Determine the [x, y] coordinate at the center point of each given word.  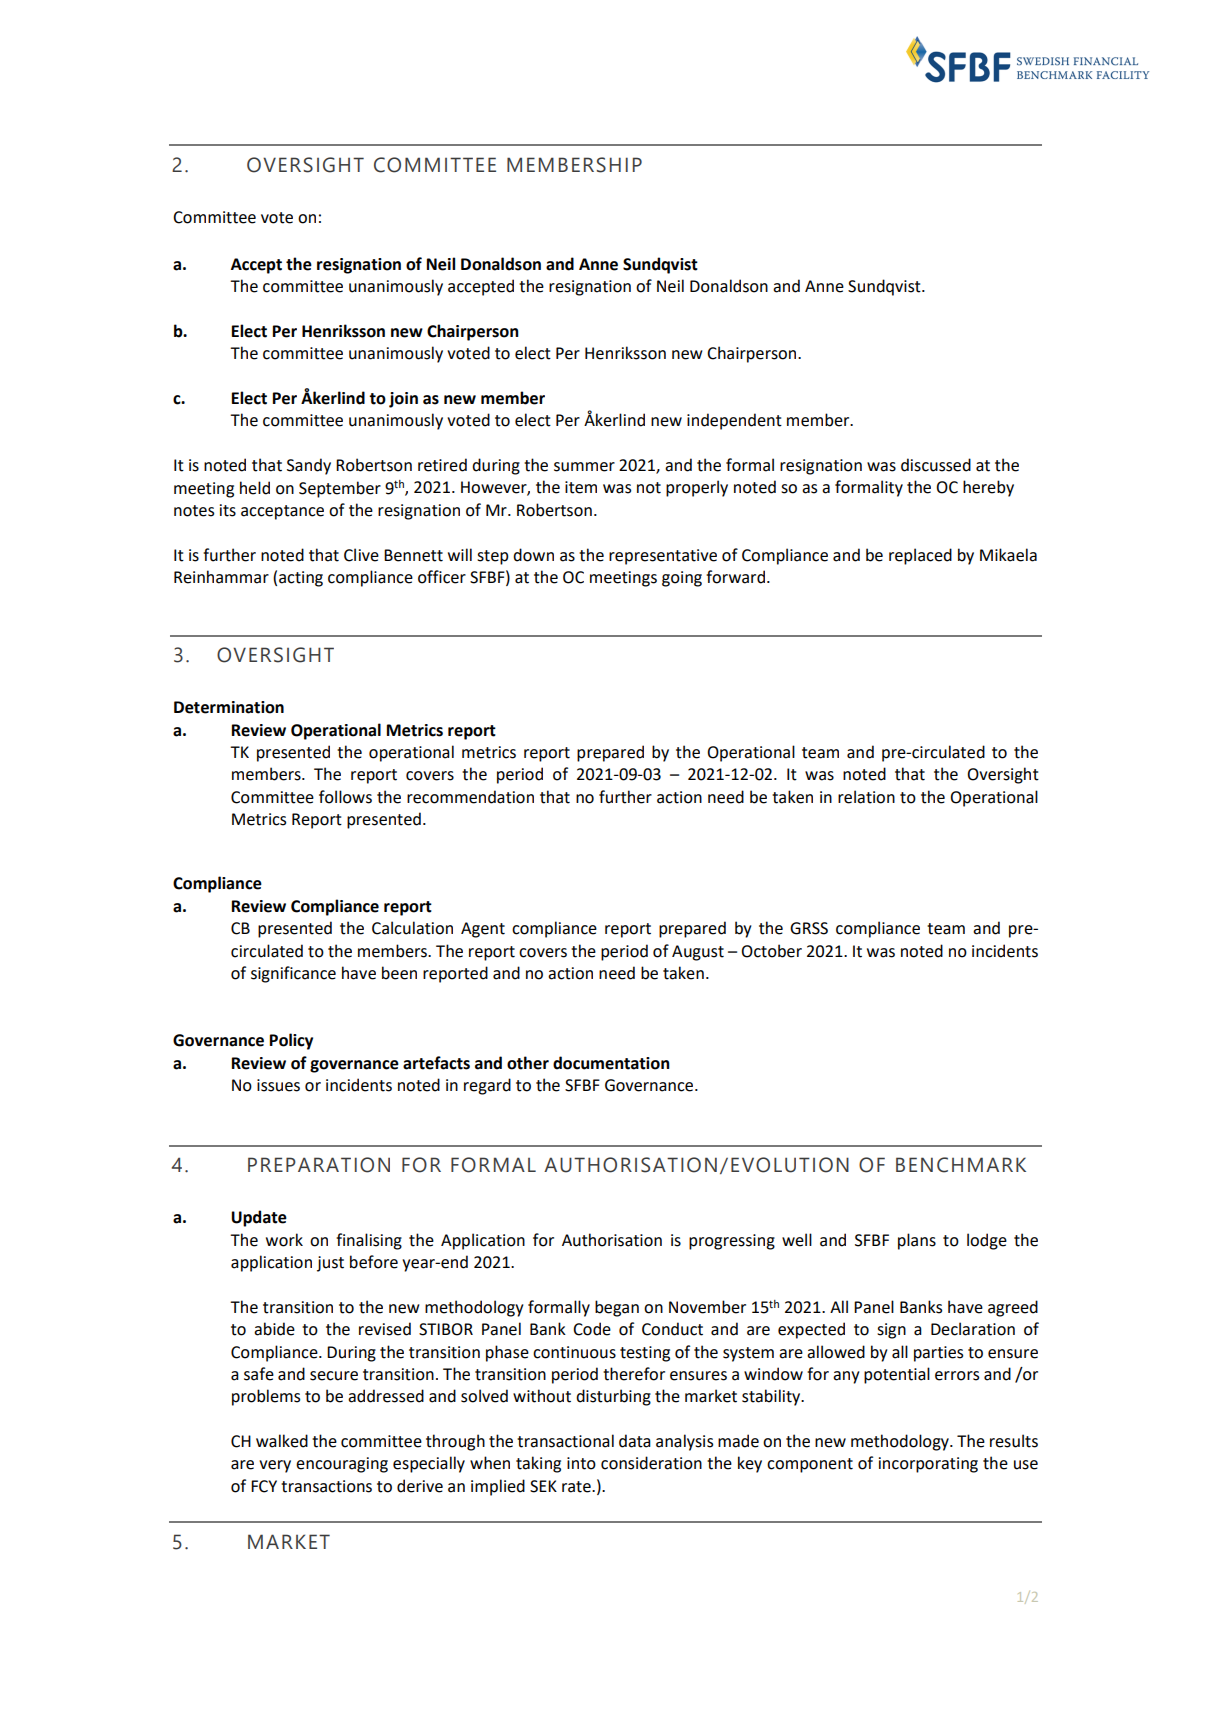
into [581, 1463]
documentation [611, 1063]
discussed [936, 465]
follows [345, 797]
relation [866, 797]
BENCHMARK [961, 1165]
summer [584, 467]
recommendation [470, 797]
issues [278, 1085]
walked [282, 1441]
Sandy [309, 466]
